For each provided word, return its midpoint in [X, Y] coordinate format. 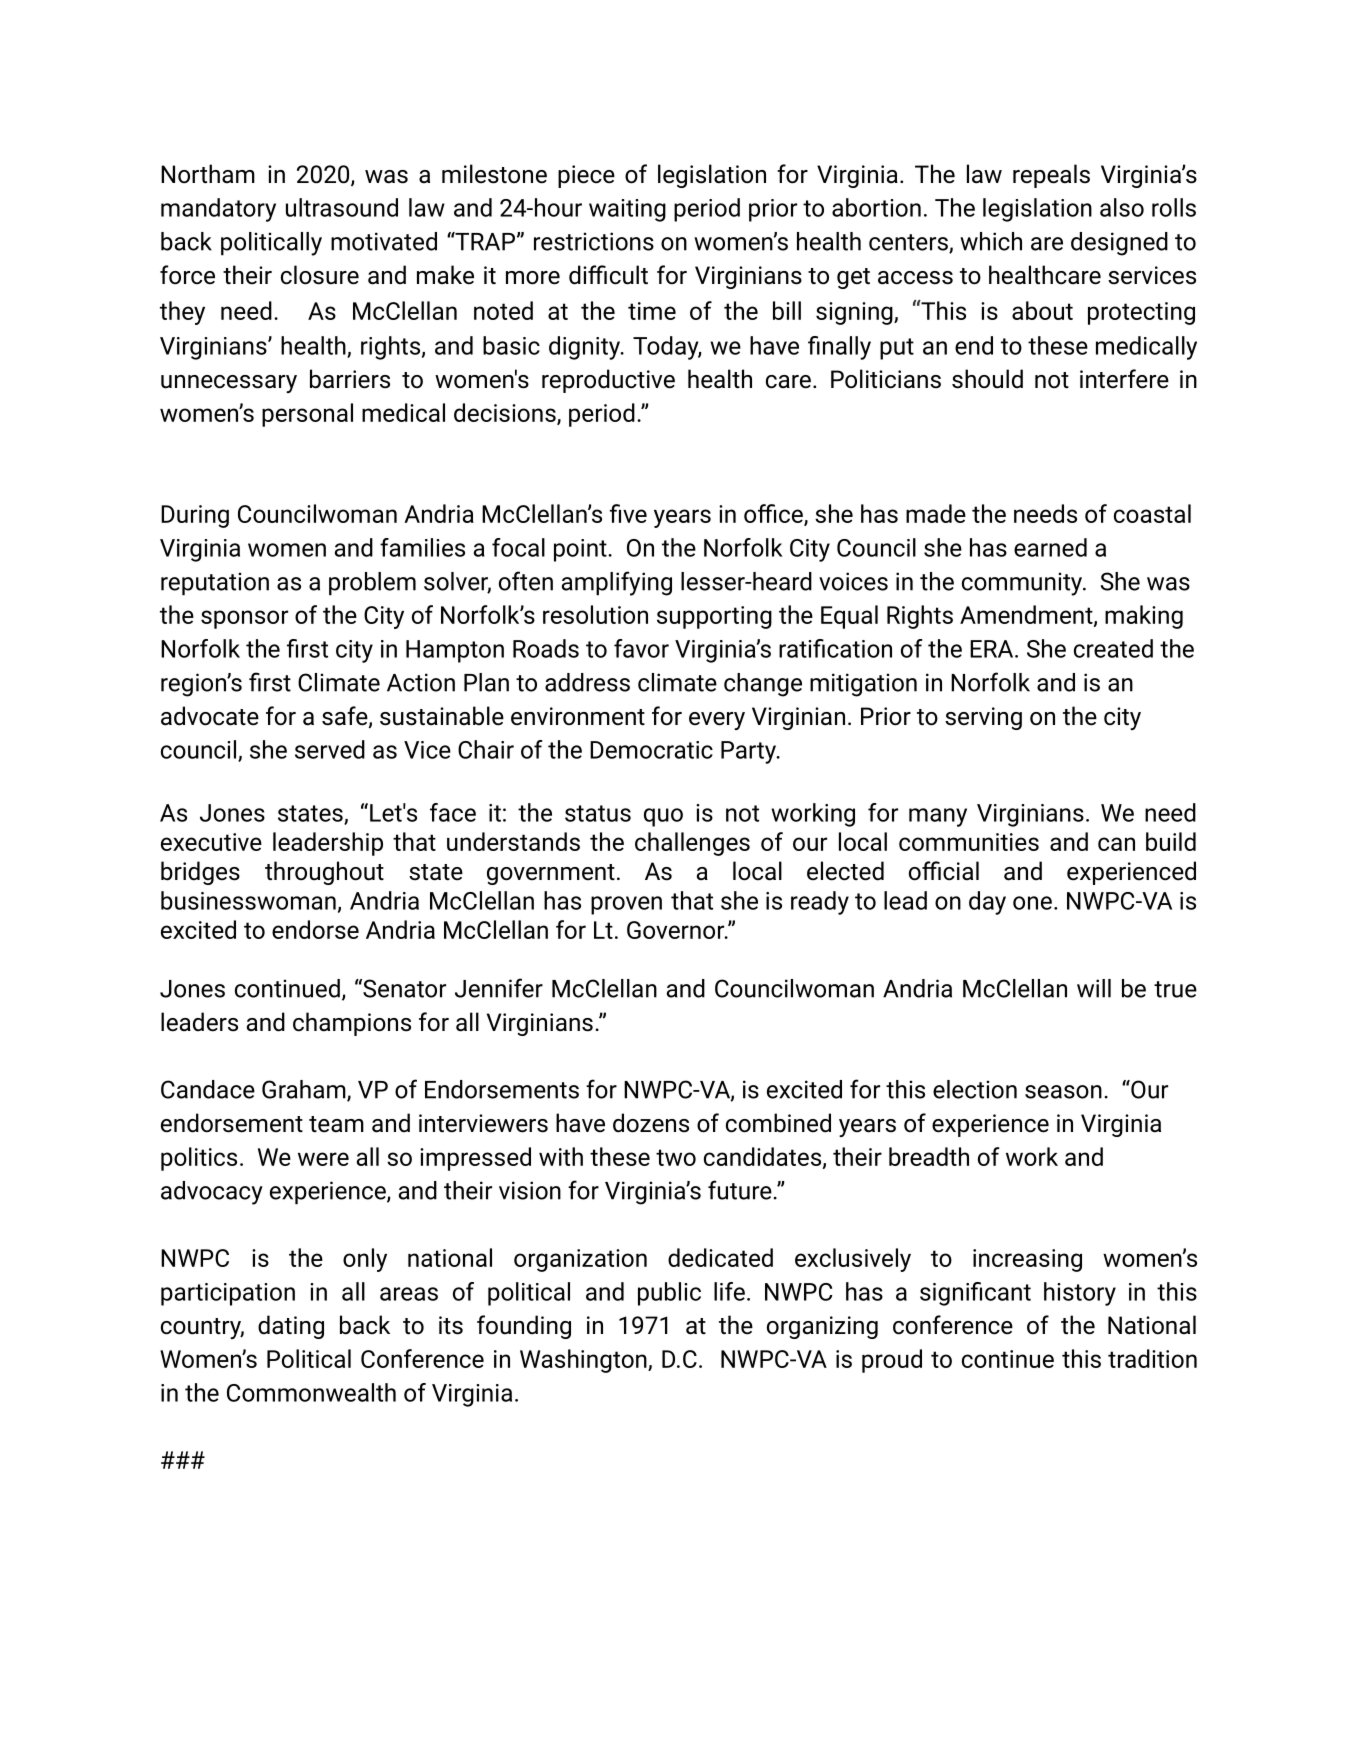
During [195, 516]
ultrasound [342, 207]
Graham [305, 1090]
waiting [627, 210]
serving [983, 718]
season [1063, 1092]
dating [291, 1327]
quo [663, 817]
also [1122, 207]
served [330, 749]
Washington [584, 1361]
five [628, 513]
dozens [651, 1123]
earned [1050, 547]
